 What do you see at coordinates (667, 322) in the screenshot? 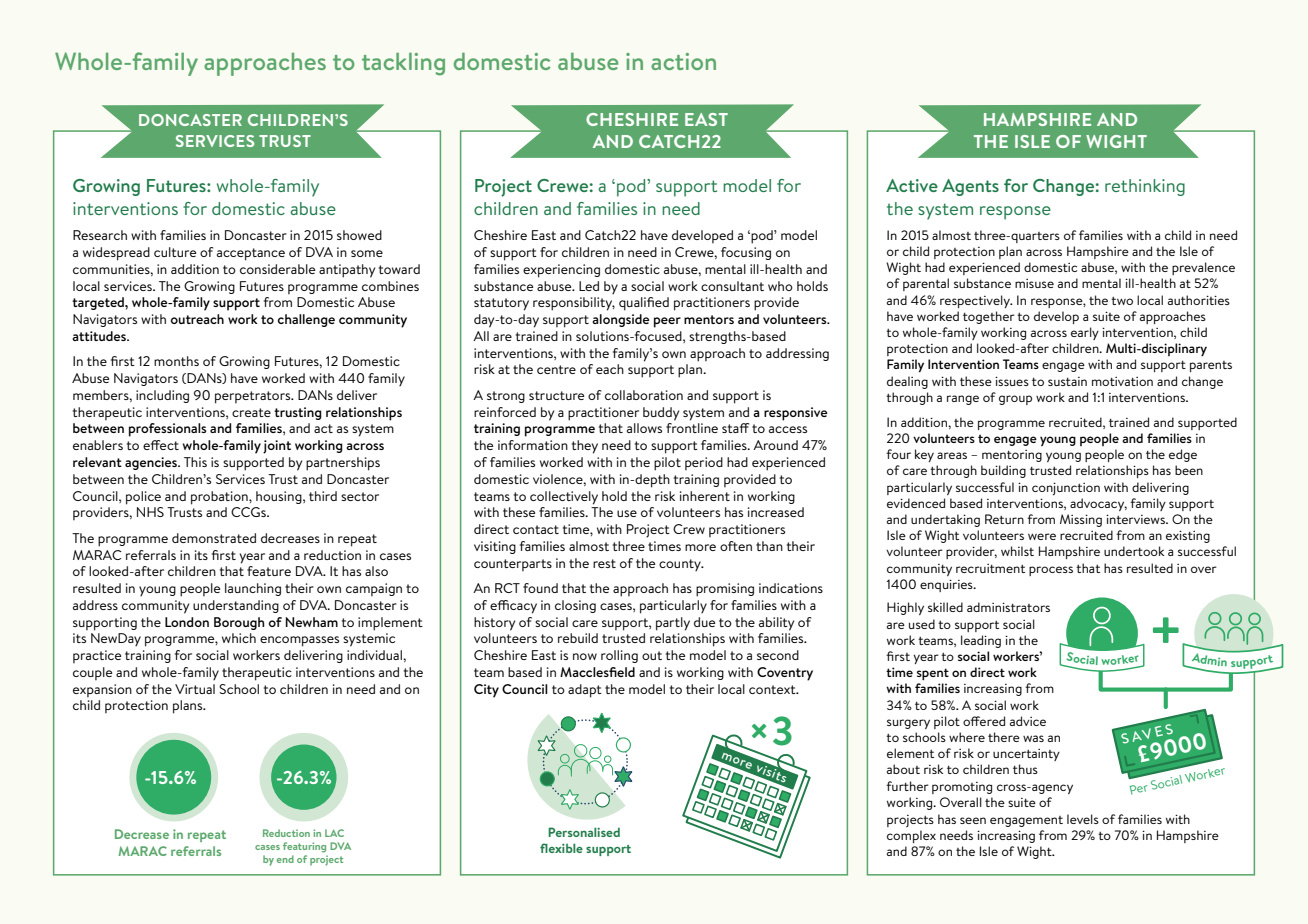
I see `peer` at bounding box center [667, 322].
